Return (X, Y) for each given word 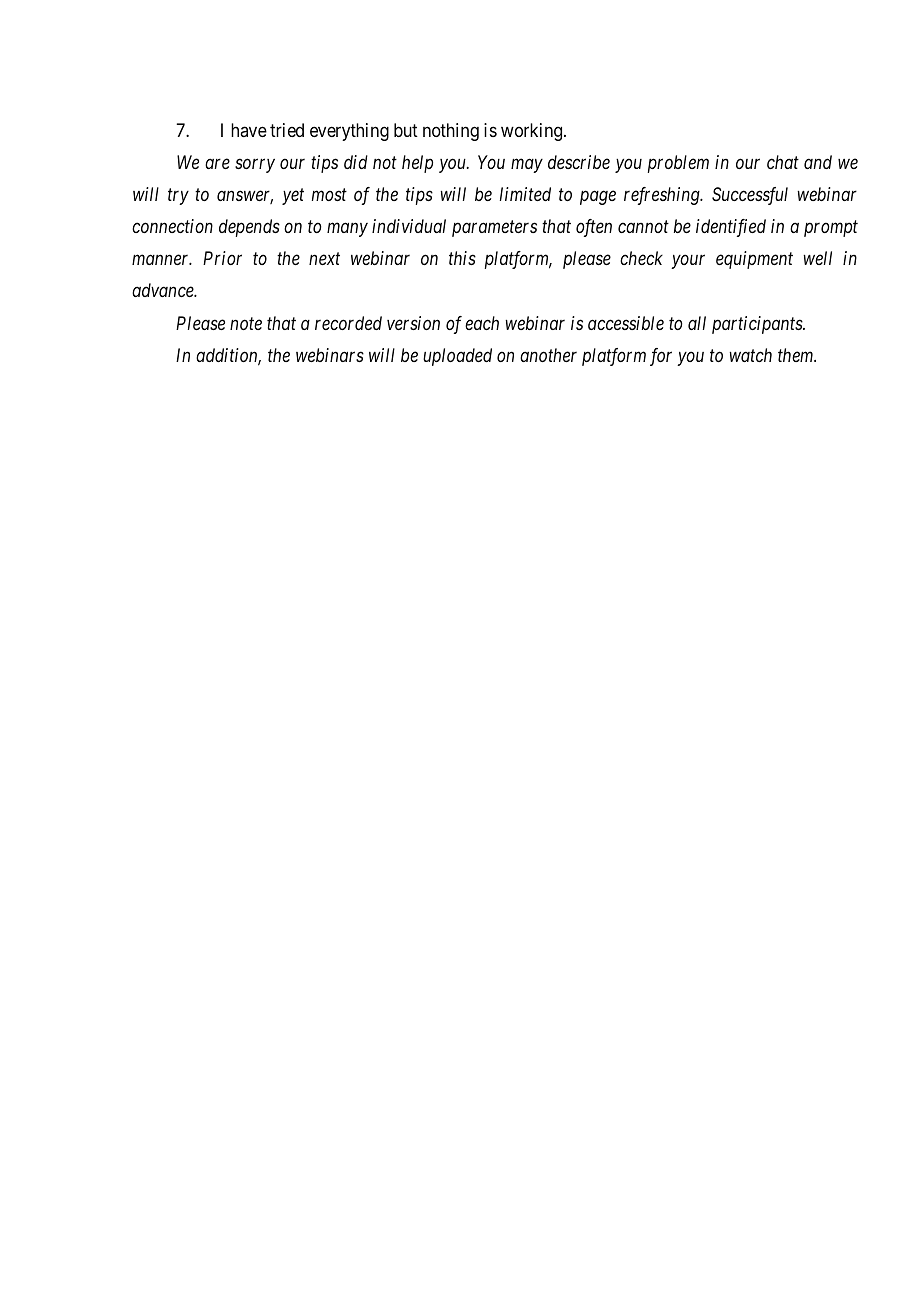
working (533, 132)
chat (783, 162)
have (249, 130)
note (246, 324)
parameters (494, 229)
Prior (222, 258)
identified (731, 228)
